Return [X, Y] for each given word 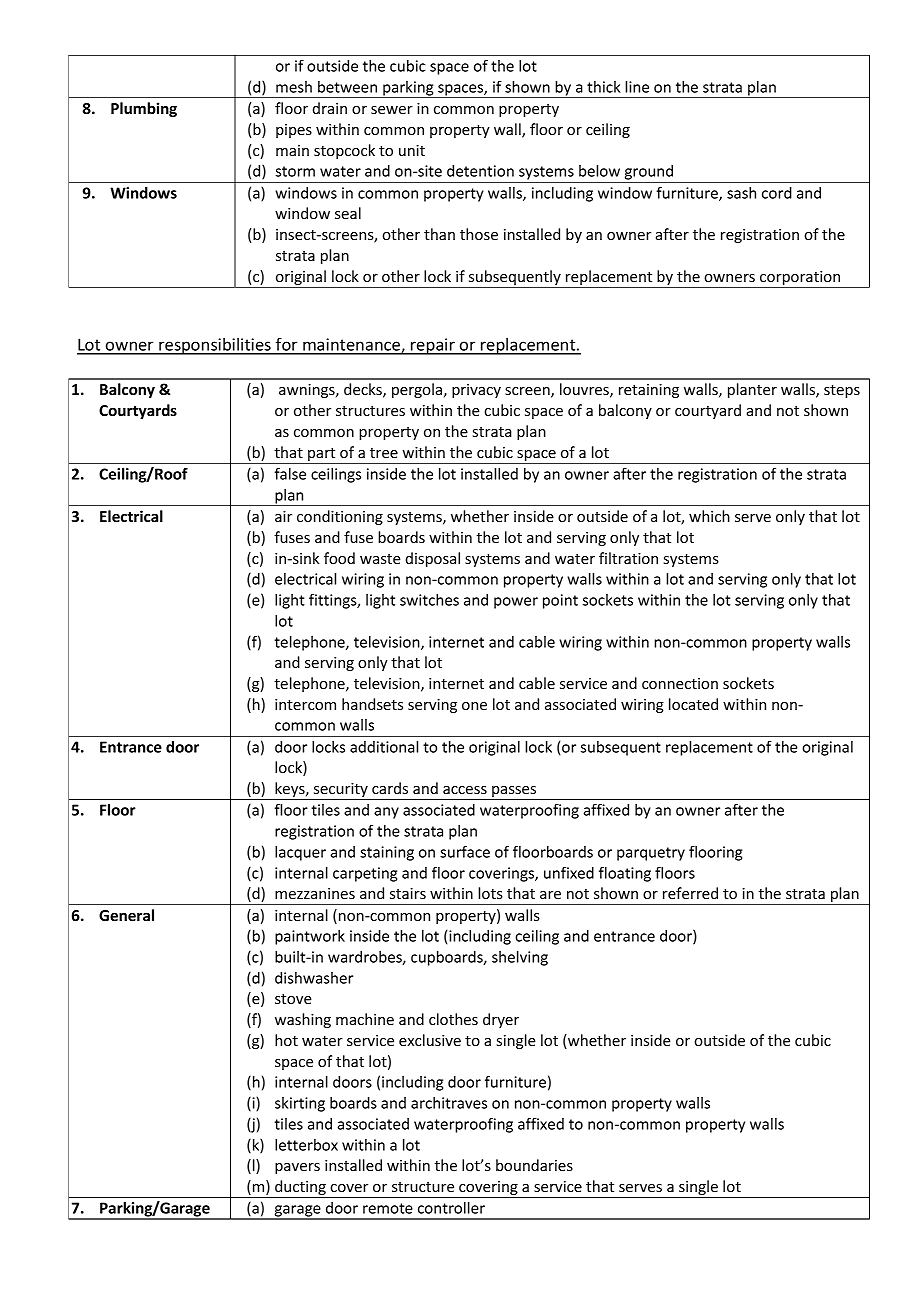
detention [480, 171]
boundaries [534, 1165]
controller [451, 1208]
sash [741, 193]
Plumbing [144, 109]
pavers [297, 1168]
